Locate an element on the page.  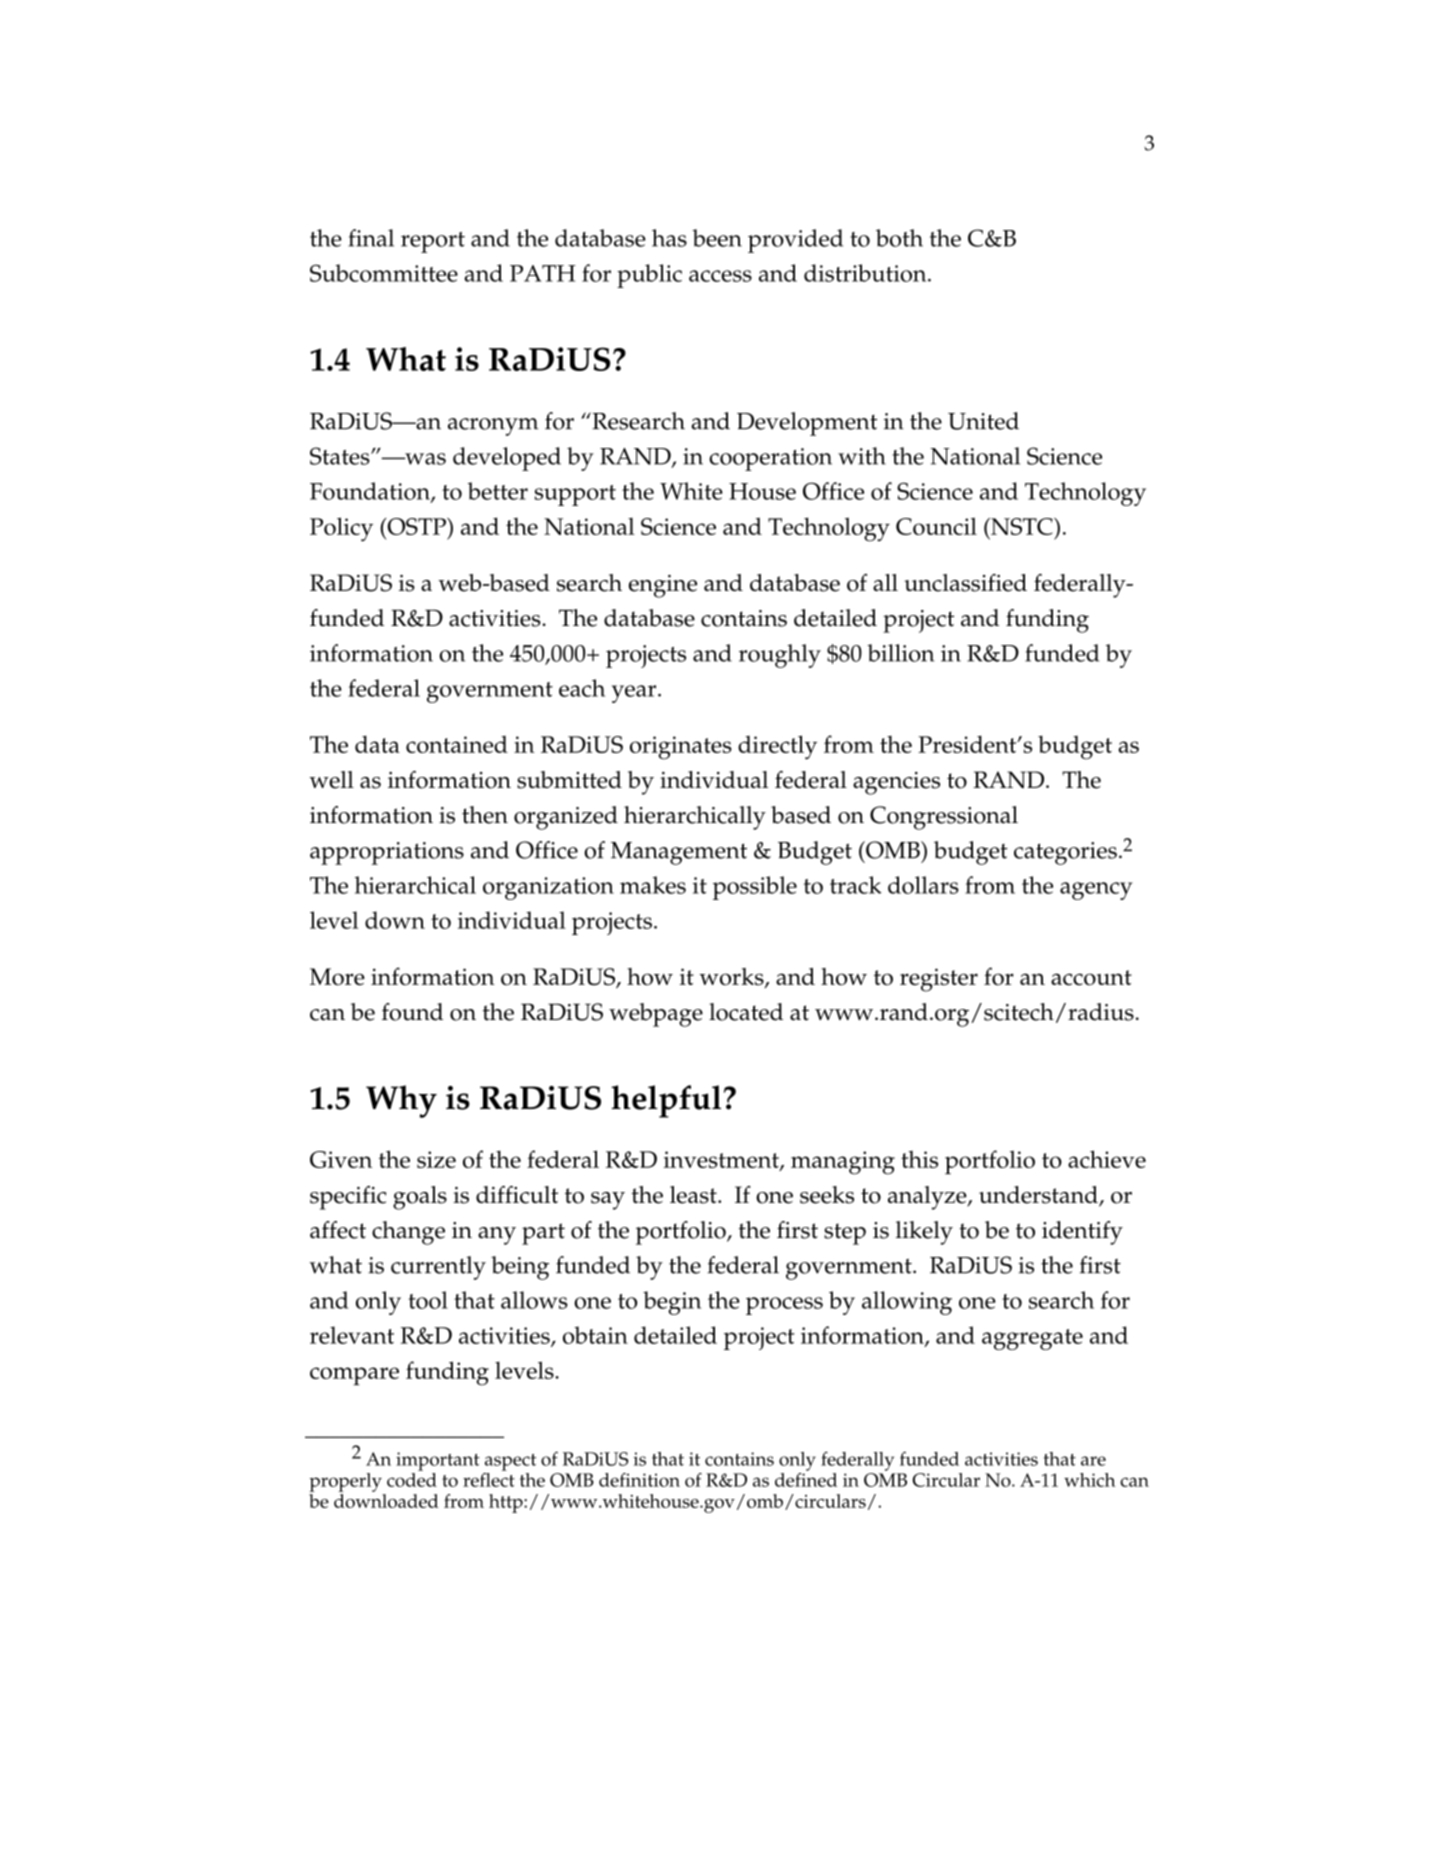
definition is located at coordinates (639, 1480).
